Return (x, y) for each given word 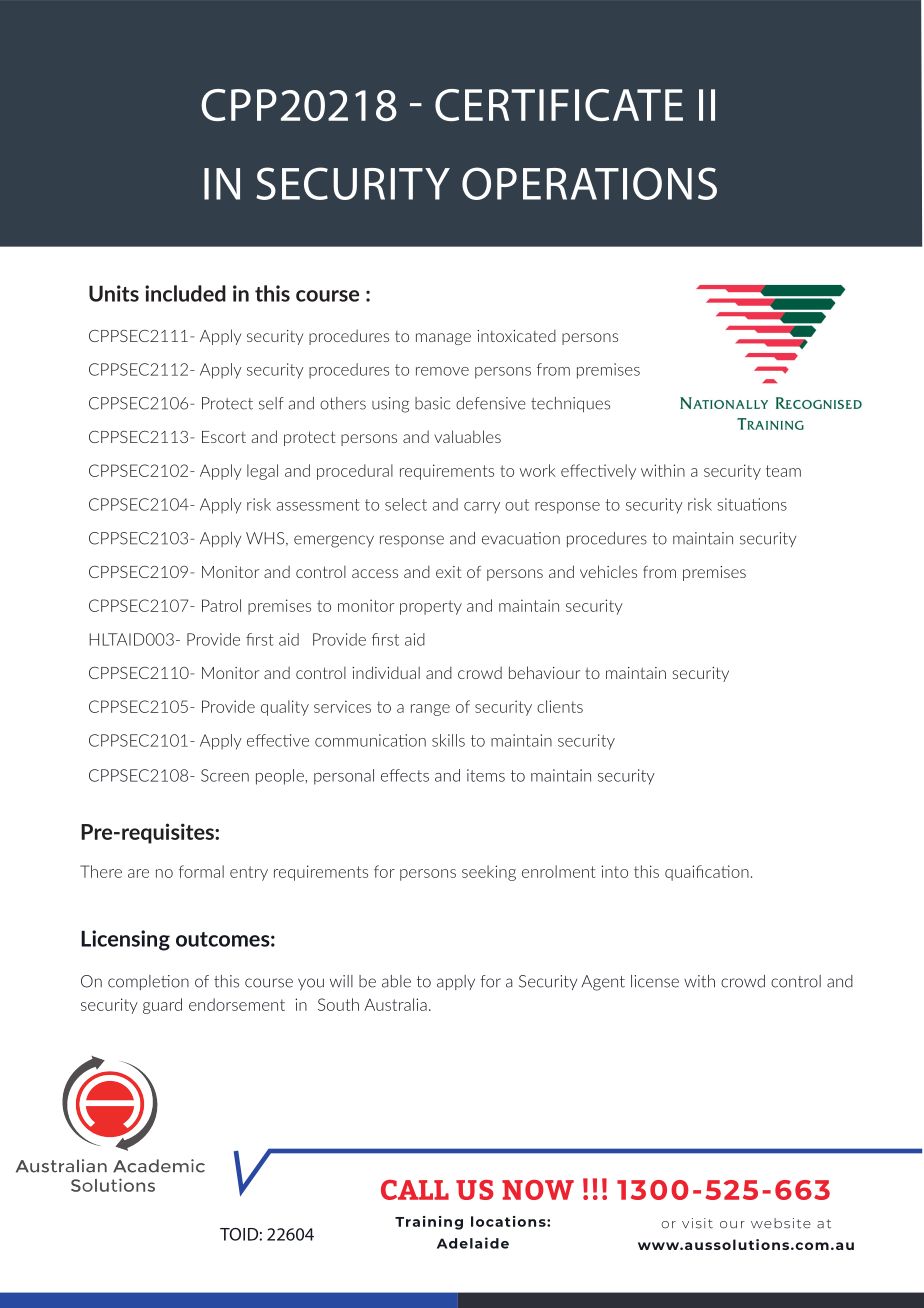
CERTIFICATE (559, 105)
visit (697, 1223)
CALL (415, 1190)
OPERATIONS (589, 183)
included (185, 293)
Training (429, 1223)
